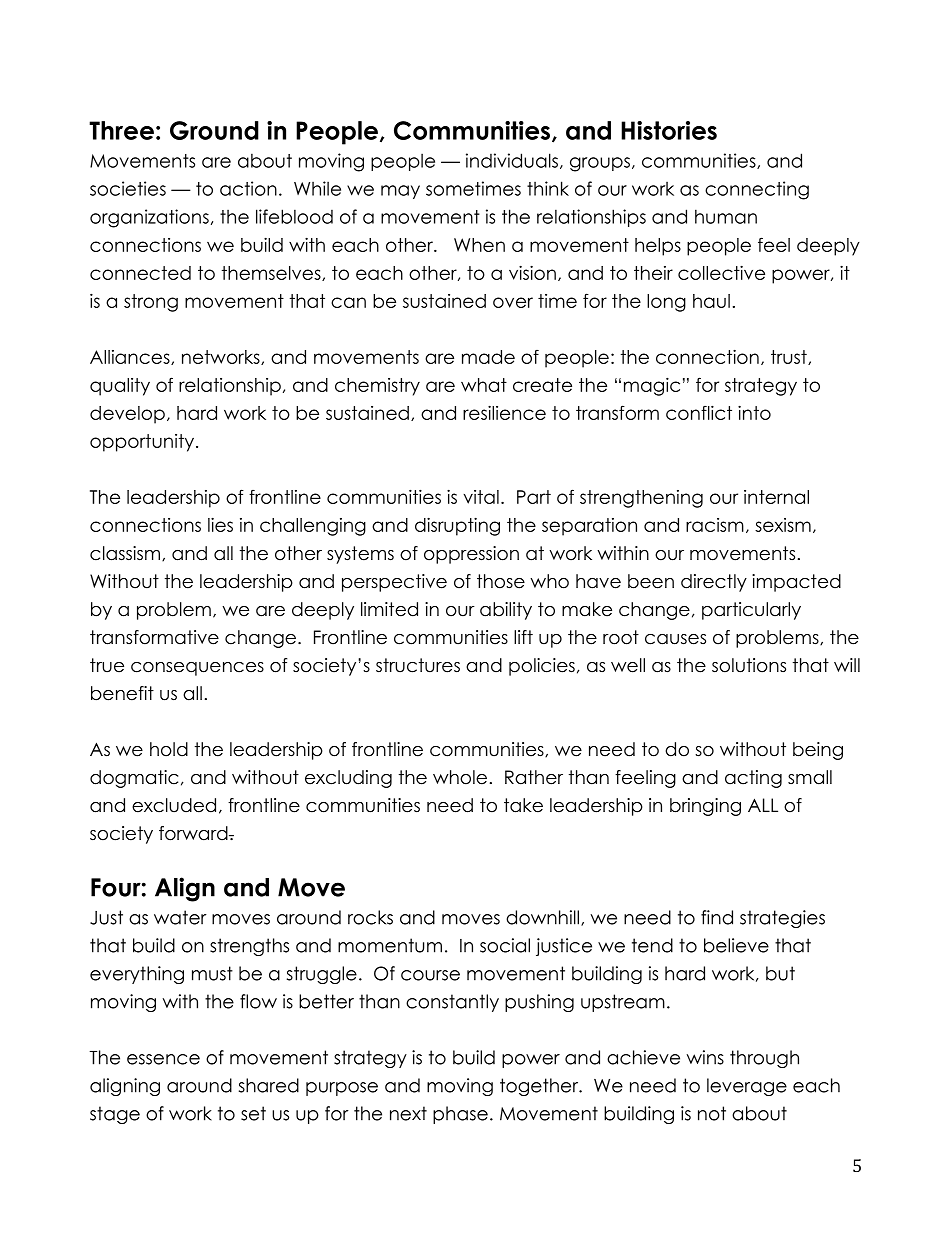  What do you see at coordinates (747, 1087) in the screenshot?
I see `leverage` at bounding box center [747, 1087].
